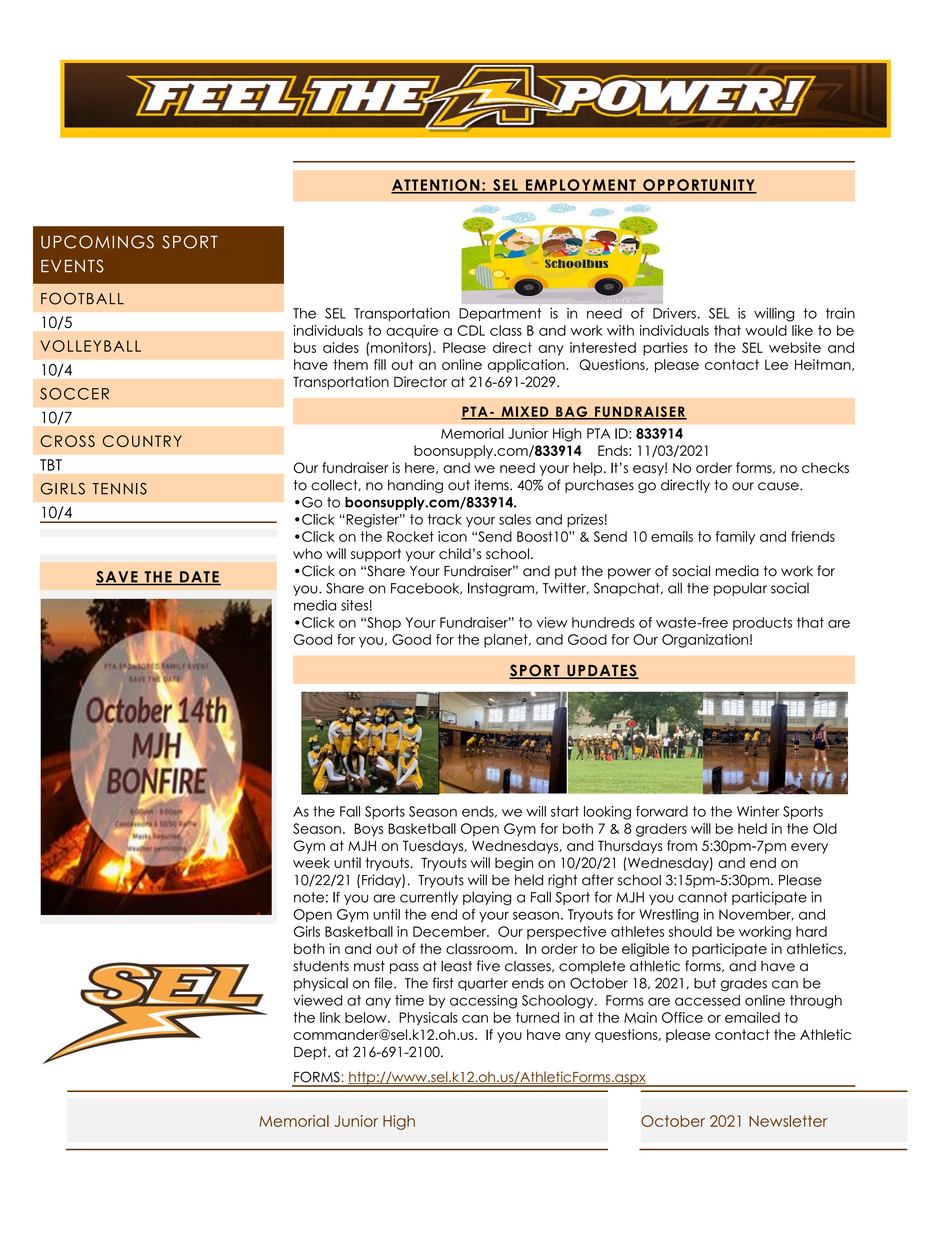 The width and height of the document is (952, 1233). Describe the element at coordinates (118, 578) in the document. I see `SAVE` at that location.
